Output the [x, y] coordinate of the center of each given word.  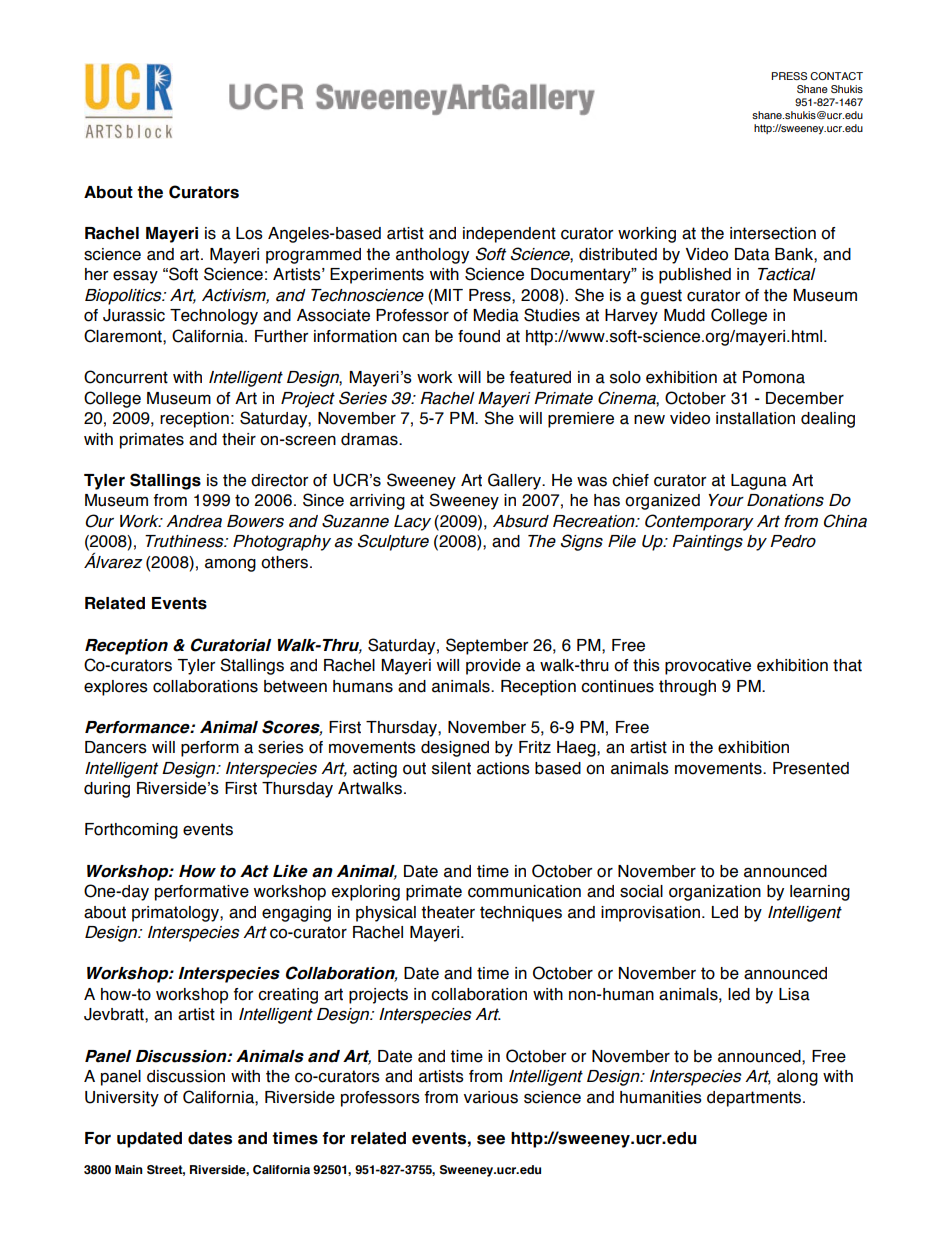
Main [129, 1169]
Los [249, 233]
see [491, 1140]
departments [754, 1099]
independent [509, 235]
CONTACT [836, 76]
